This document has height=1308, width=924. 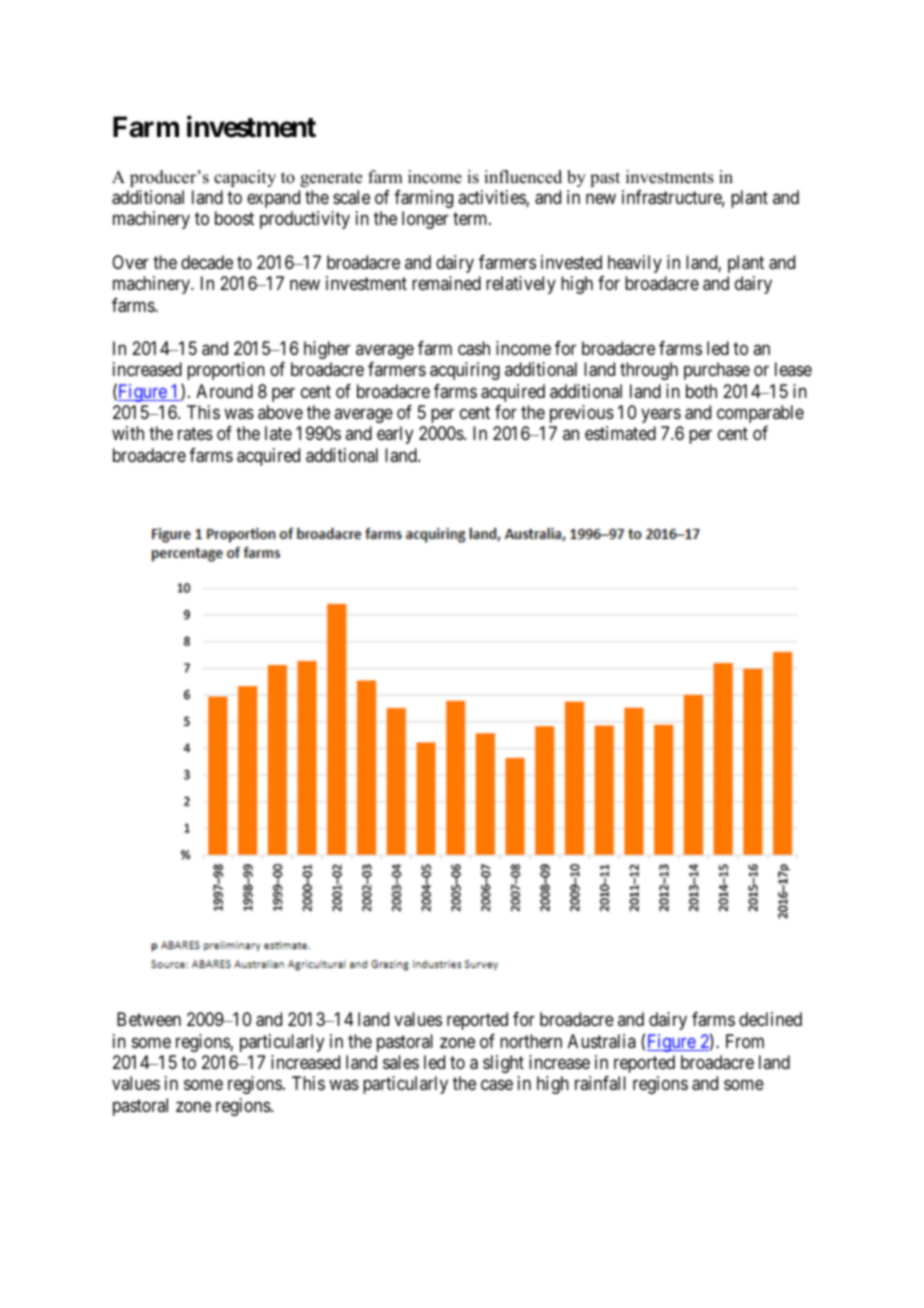 I want to click on heavily, so click(x=635, y=264).
